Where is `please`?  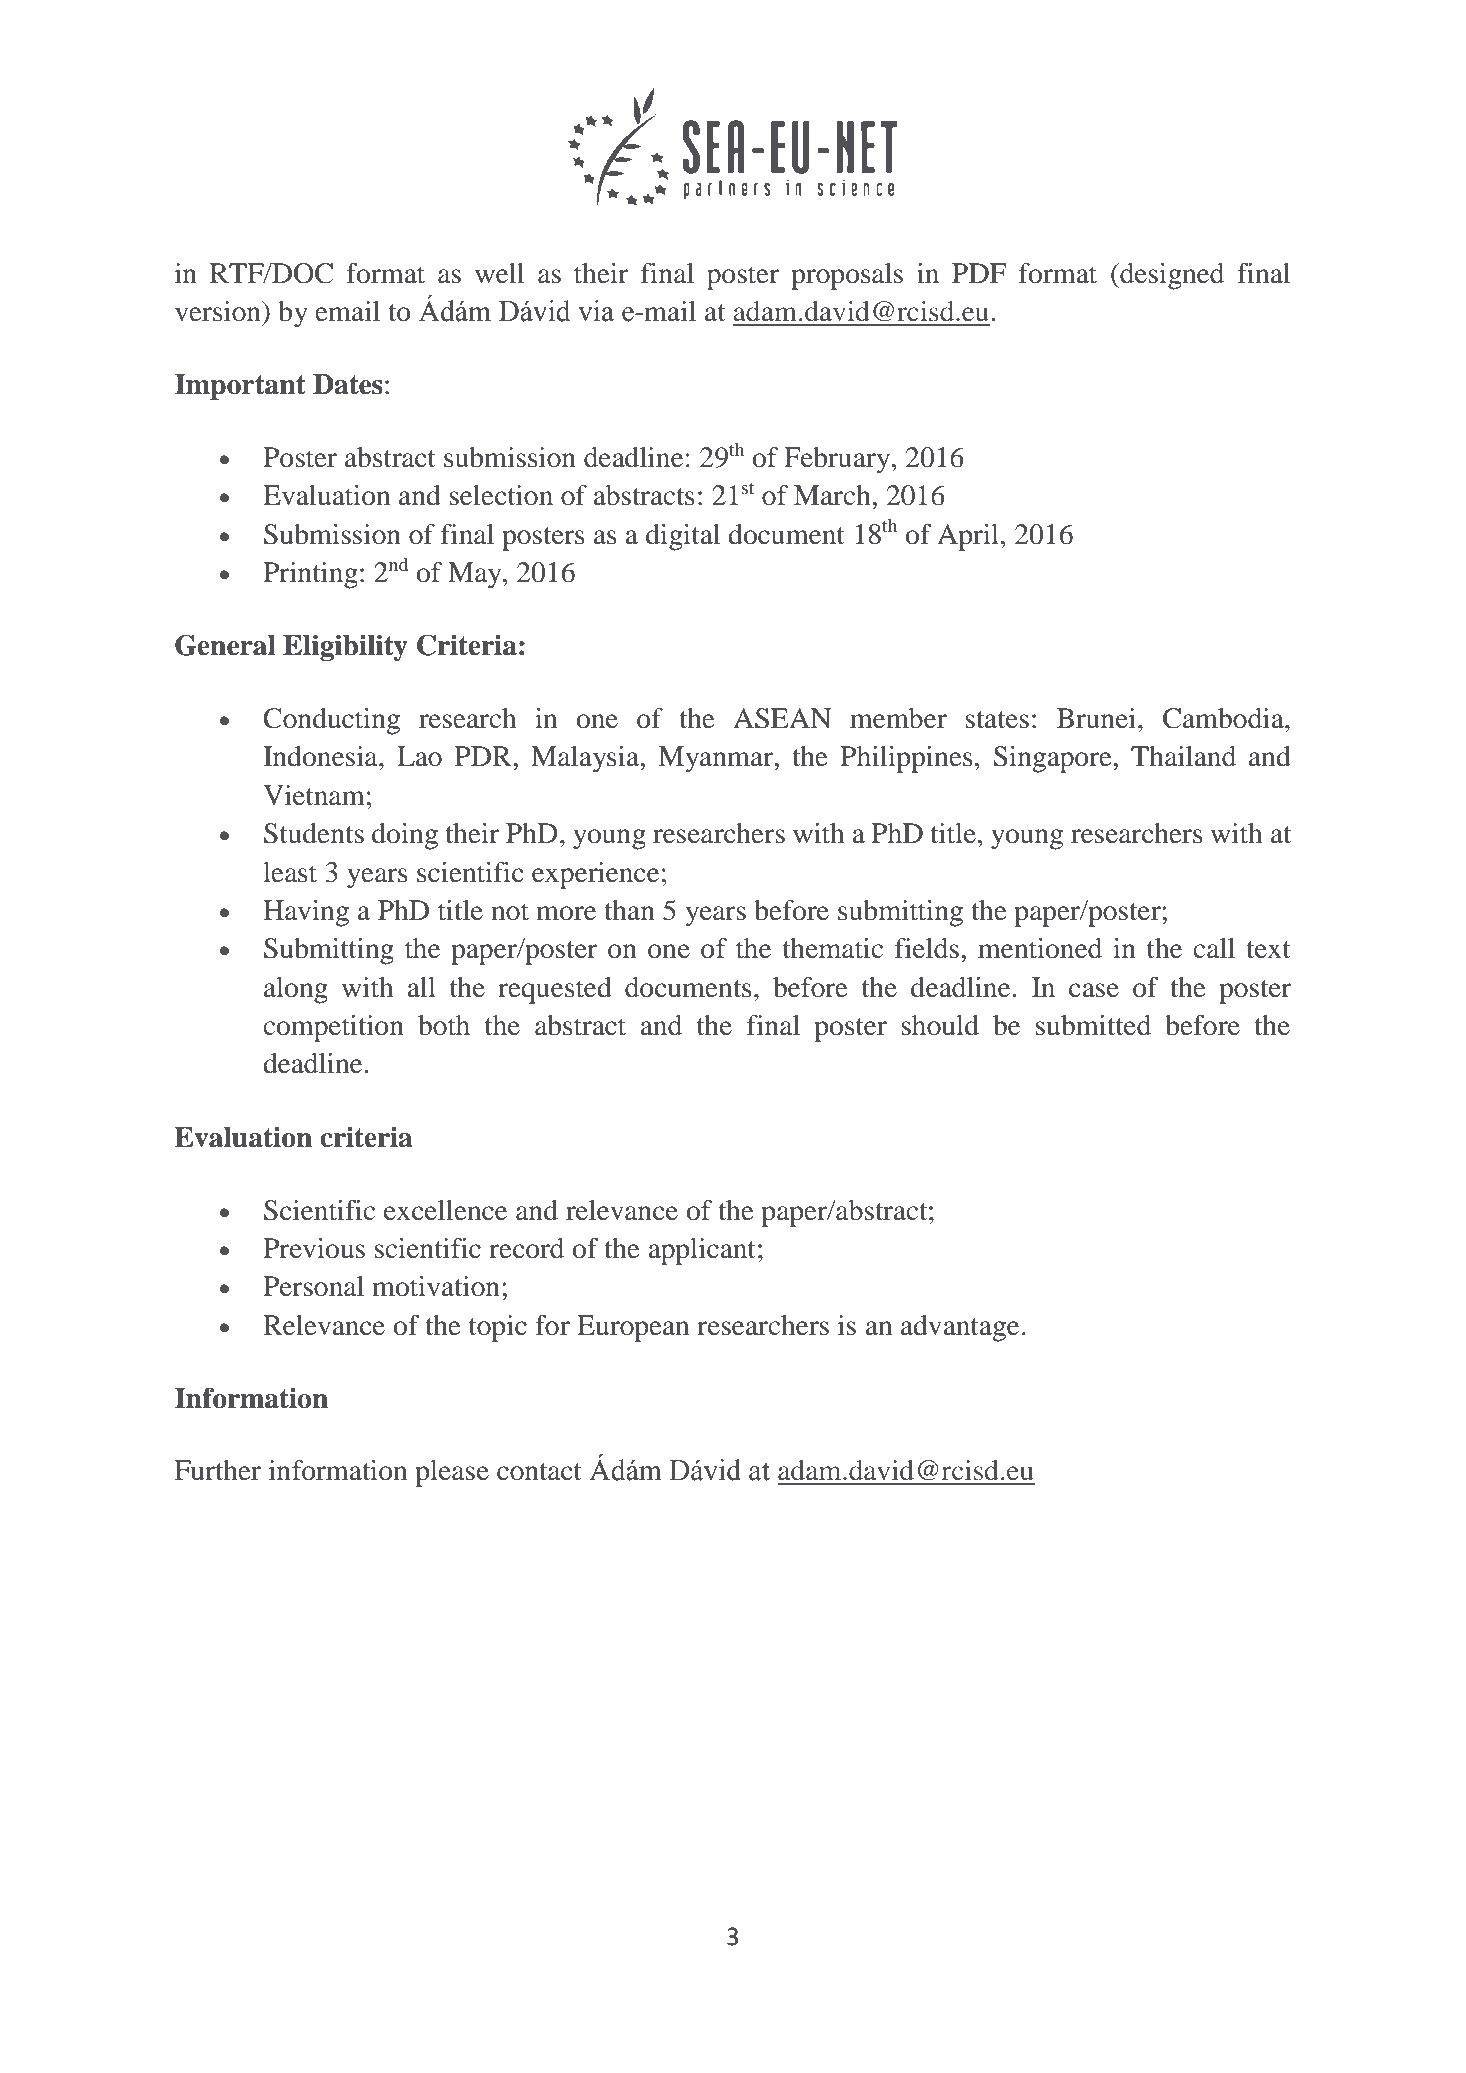
please is located at coordinates (452, 1473).
